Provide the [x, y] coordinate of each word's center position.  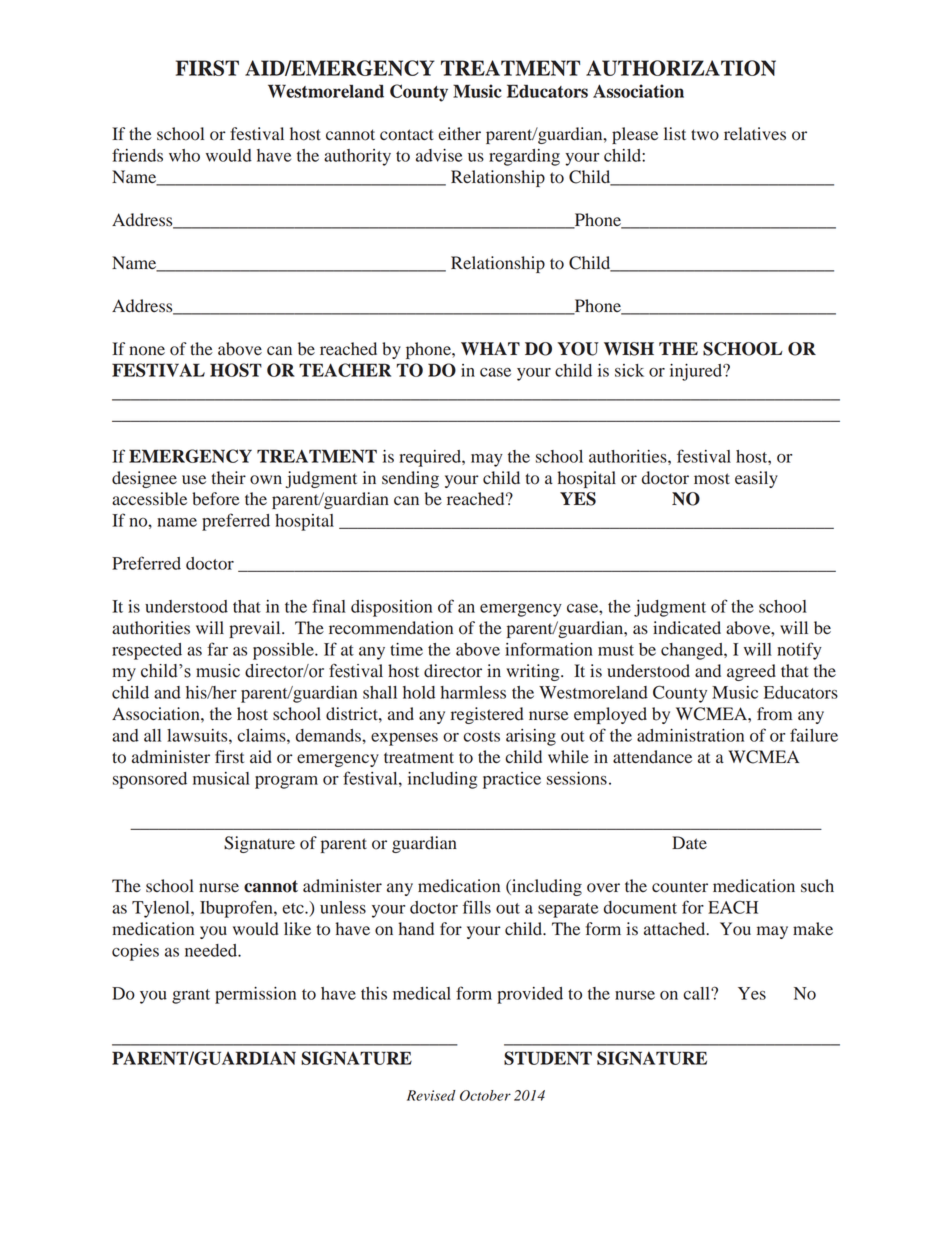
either [459, 133]
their [229, 477]
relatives [755, 134]
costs [481, 736]
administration [690, 735]
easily [756, 479]
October [485, 1095]
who [184, 155]
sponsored [150, 780]
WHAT [490, 348]
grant [191, 996]
